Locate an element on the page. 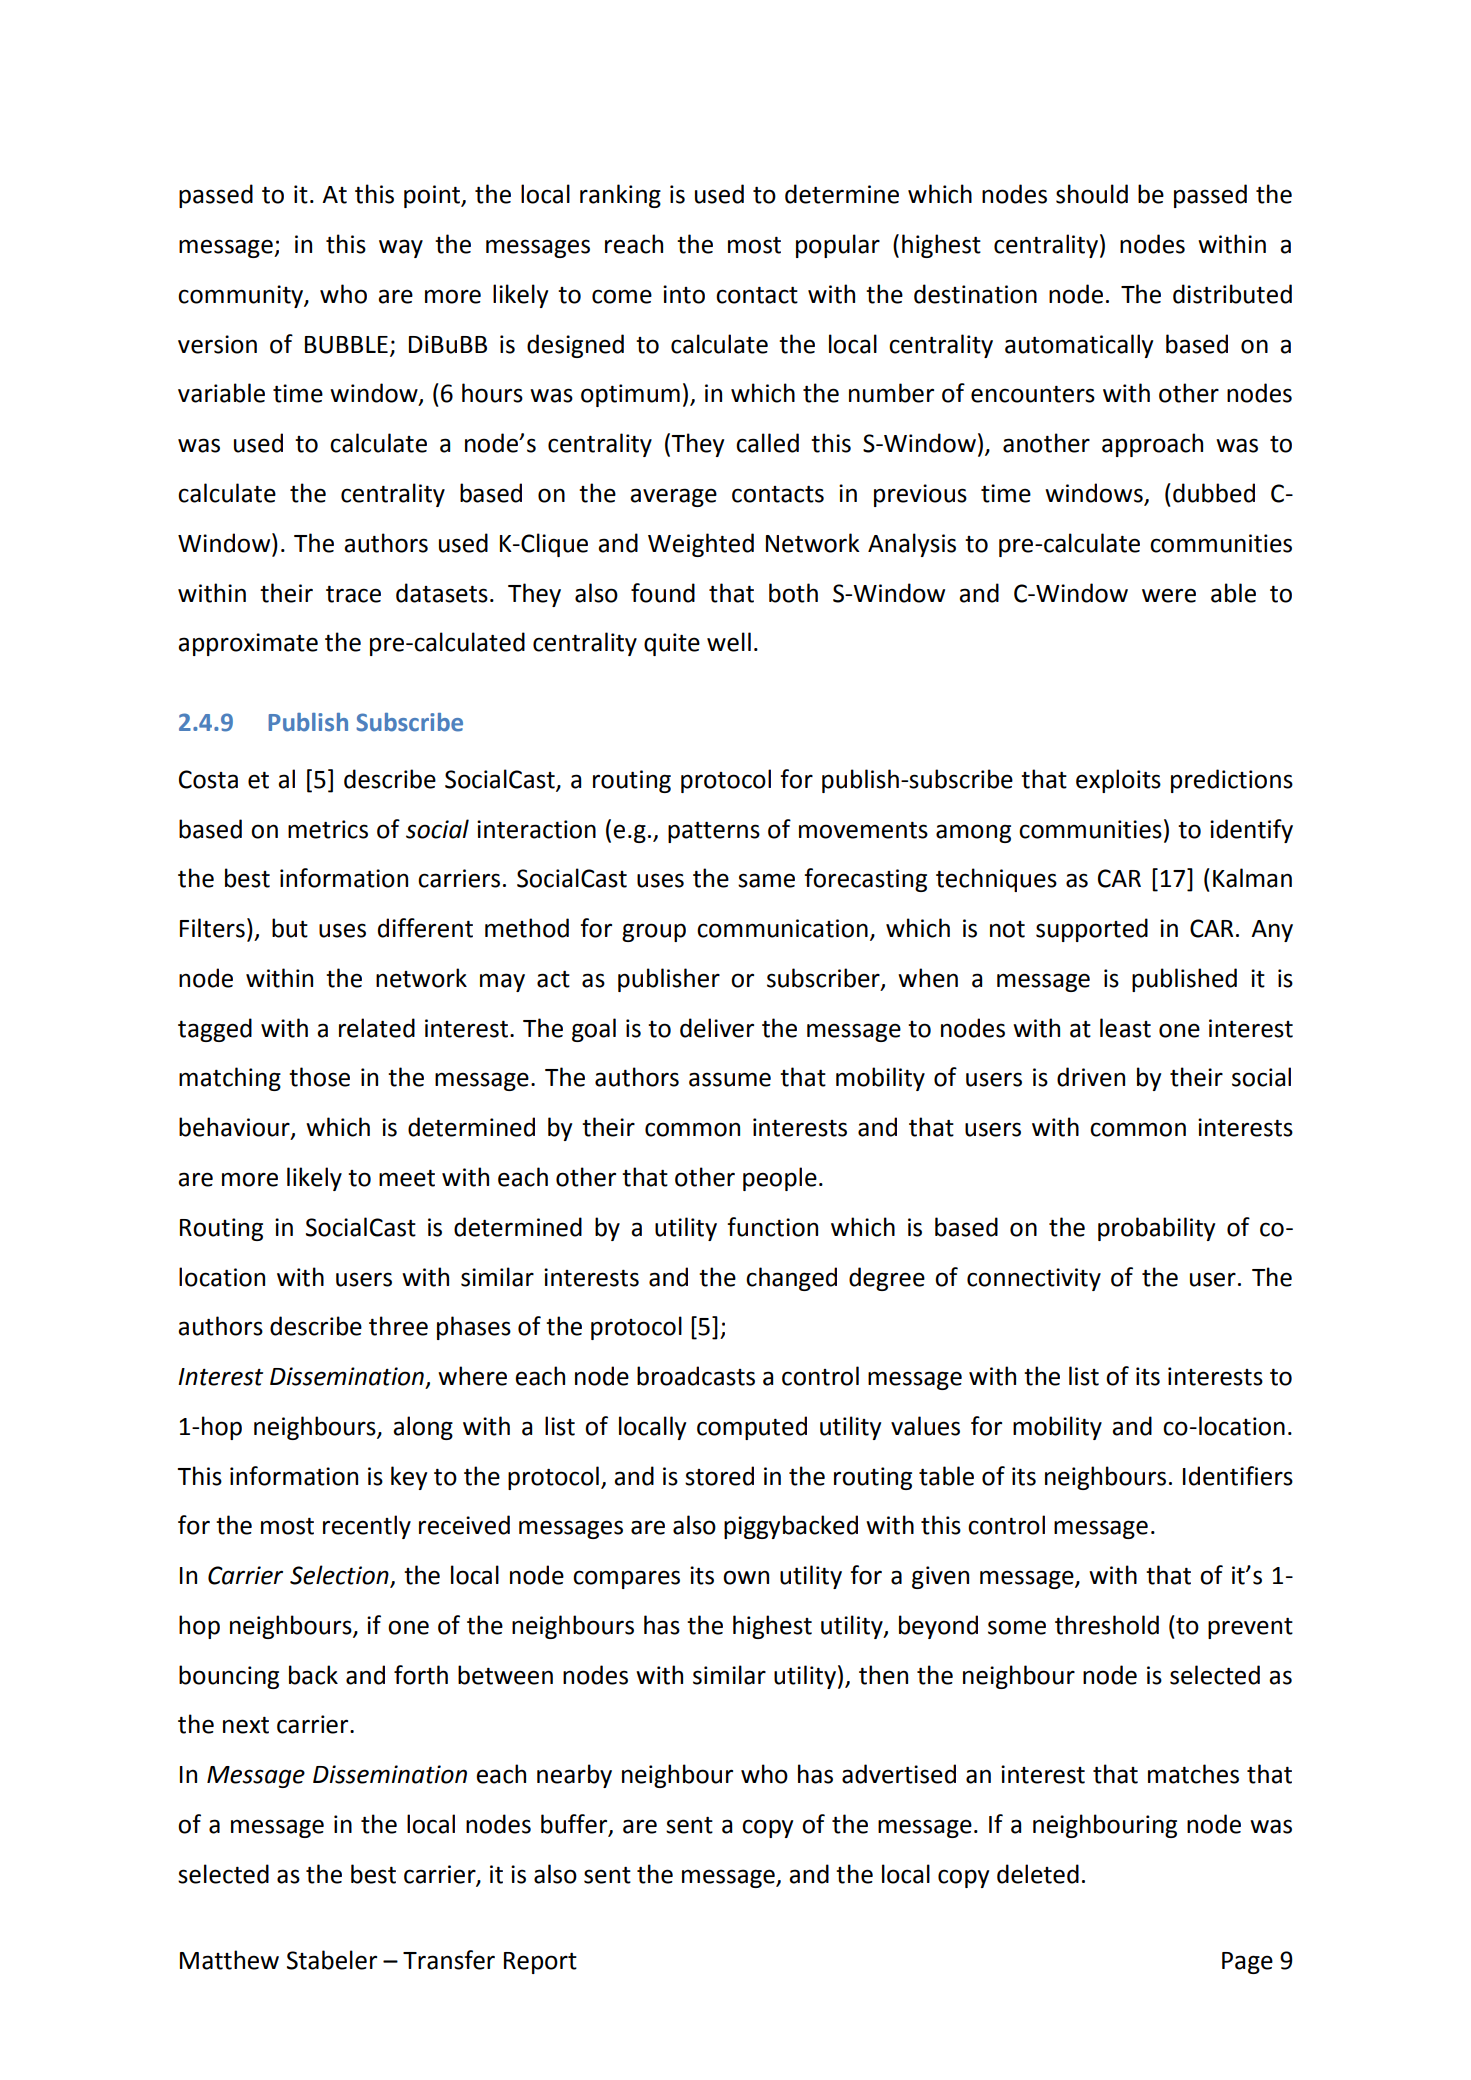  should is located at coordinates (1092, 194).
